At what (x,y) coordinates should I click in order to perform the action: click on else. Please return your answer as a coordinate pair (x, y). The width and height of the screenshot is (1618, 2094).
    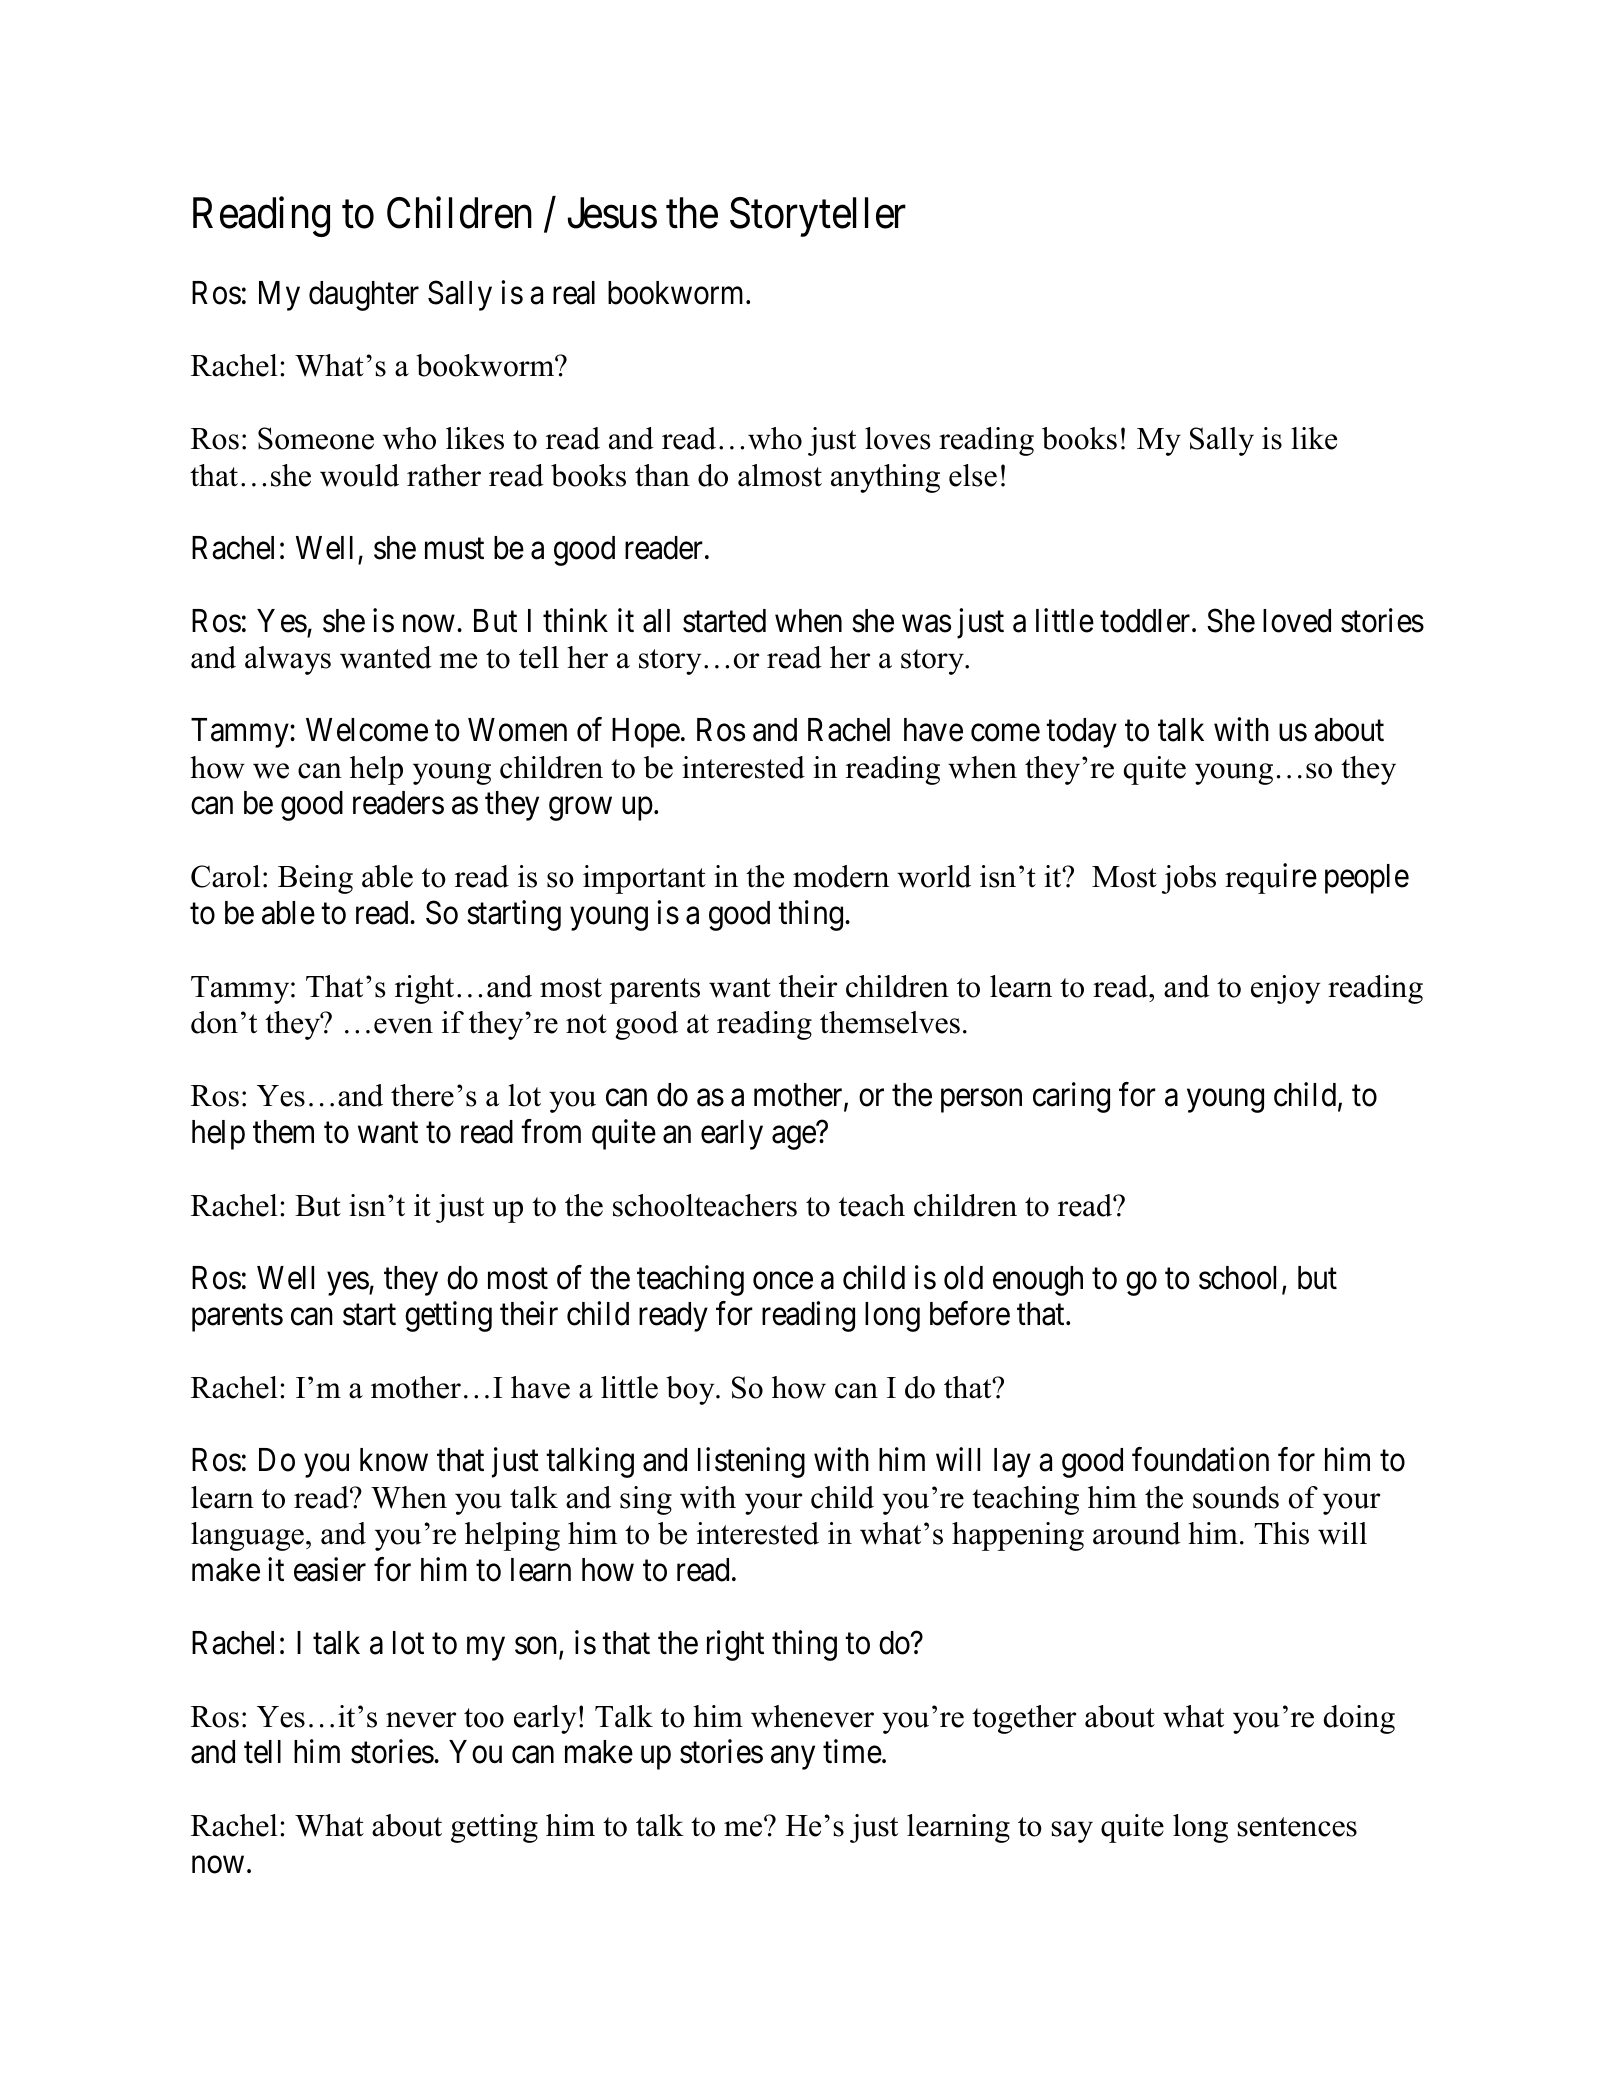
    Looking at the image, I should click on (973, 475).
